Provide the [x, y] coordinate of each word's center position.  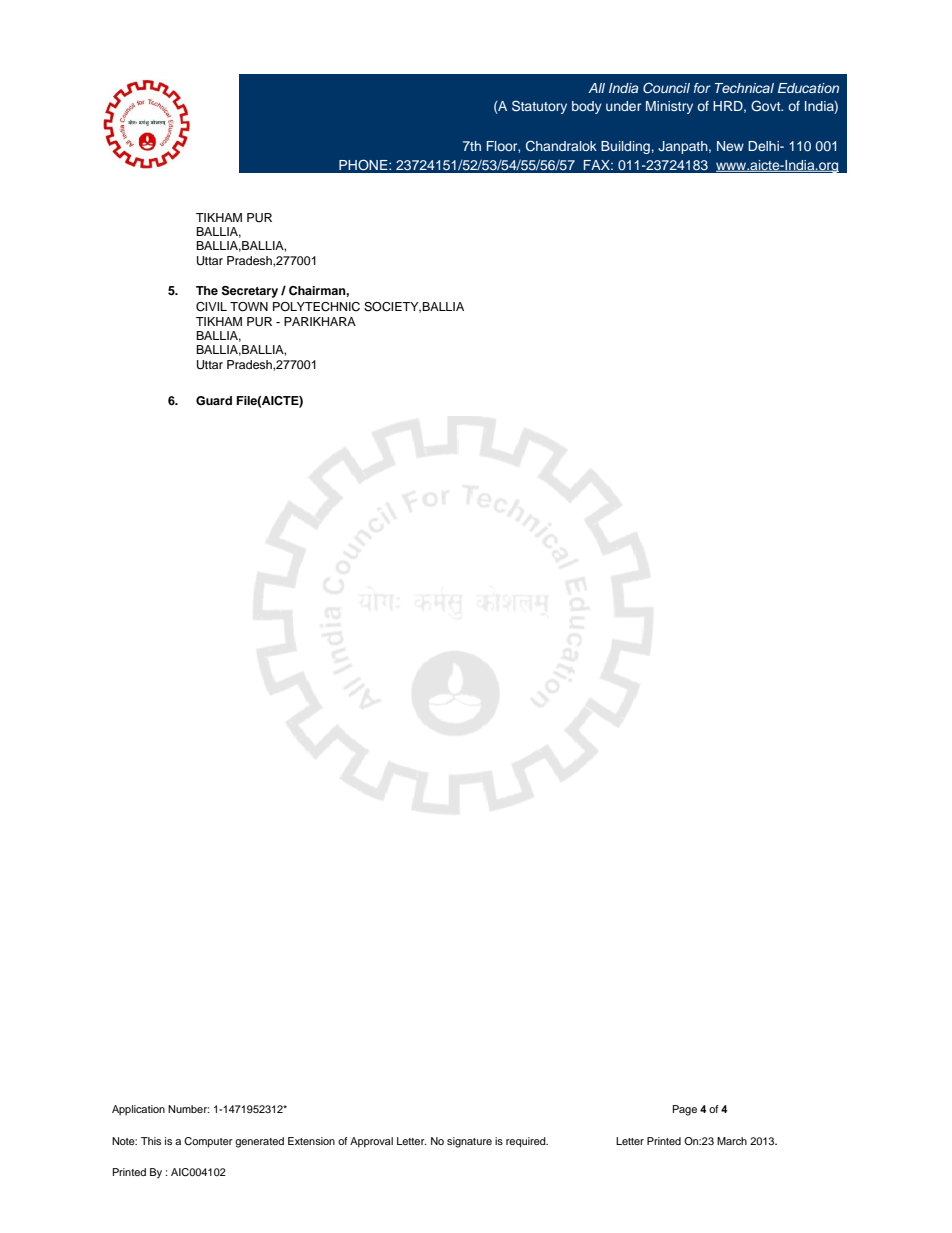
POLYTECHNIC [316, 307]
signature [469, 1142]
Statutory [539, 107]
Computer [208, 1142]
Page [685, 1110]
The [207, 290]
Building [625, 147]
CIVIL [211, 307]
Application [138, 1110]
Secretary [250, 292]
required [527, 1142]
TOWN [249, 307]
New [730, 146]
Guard [214, 401]
